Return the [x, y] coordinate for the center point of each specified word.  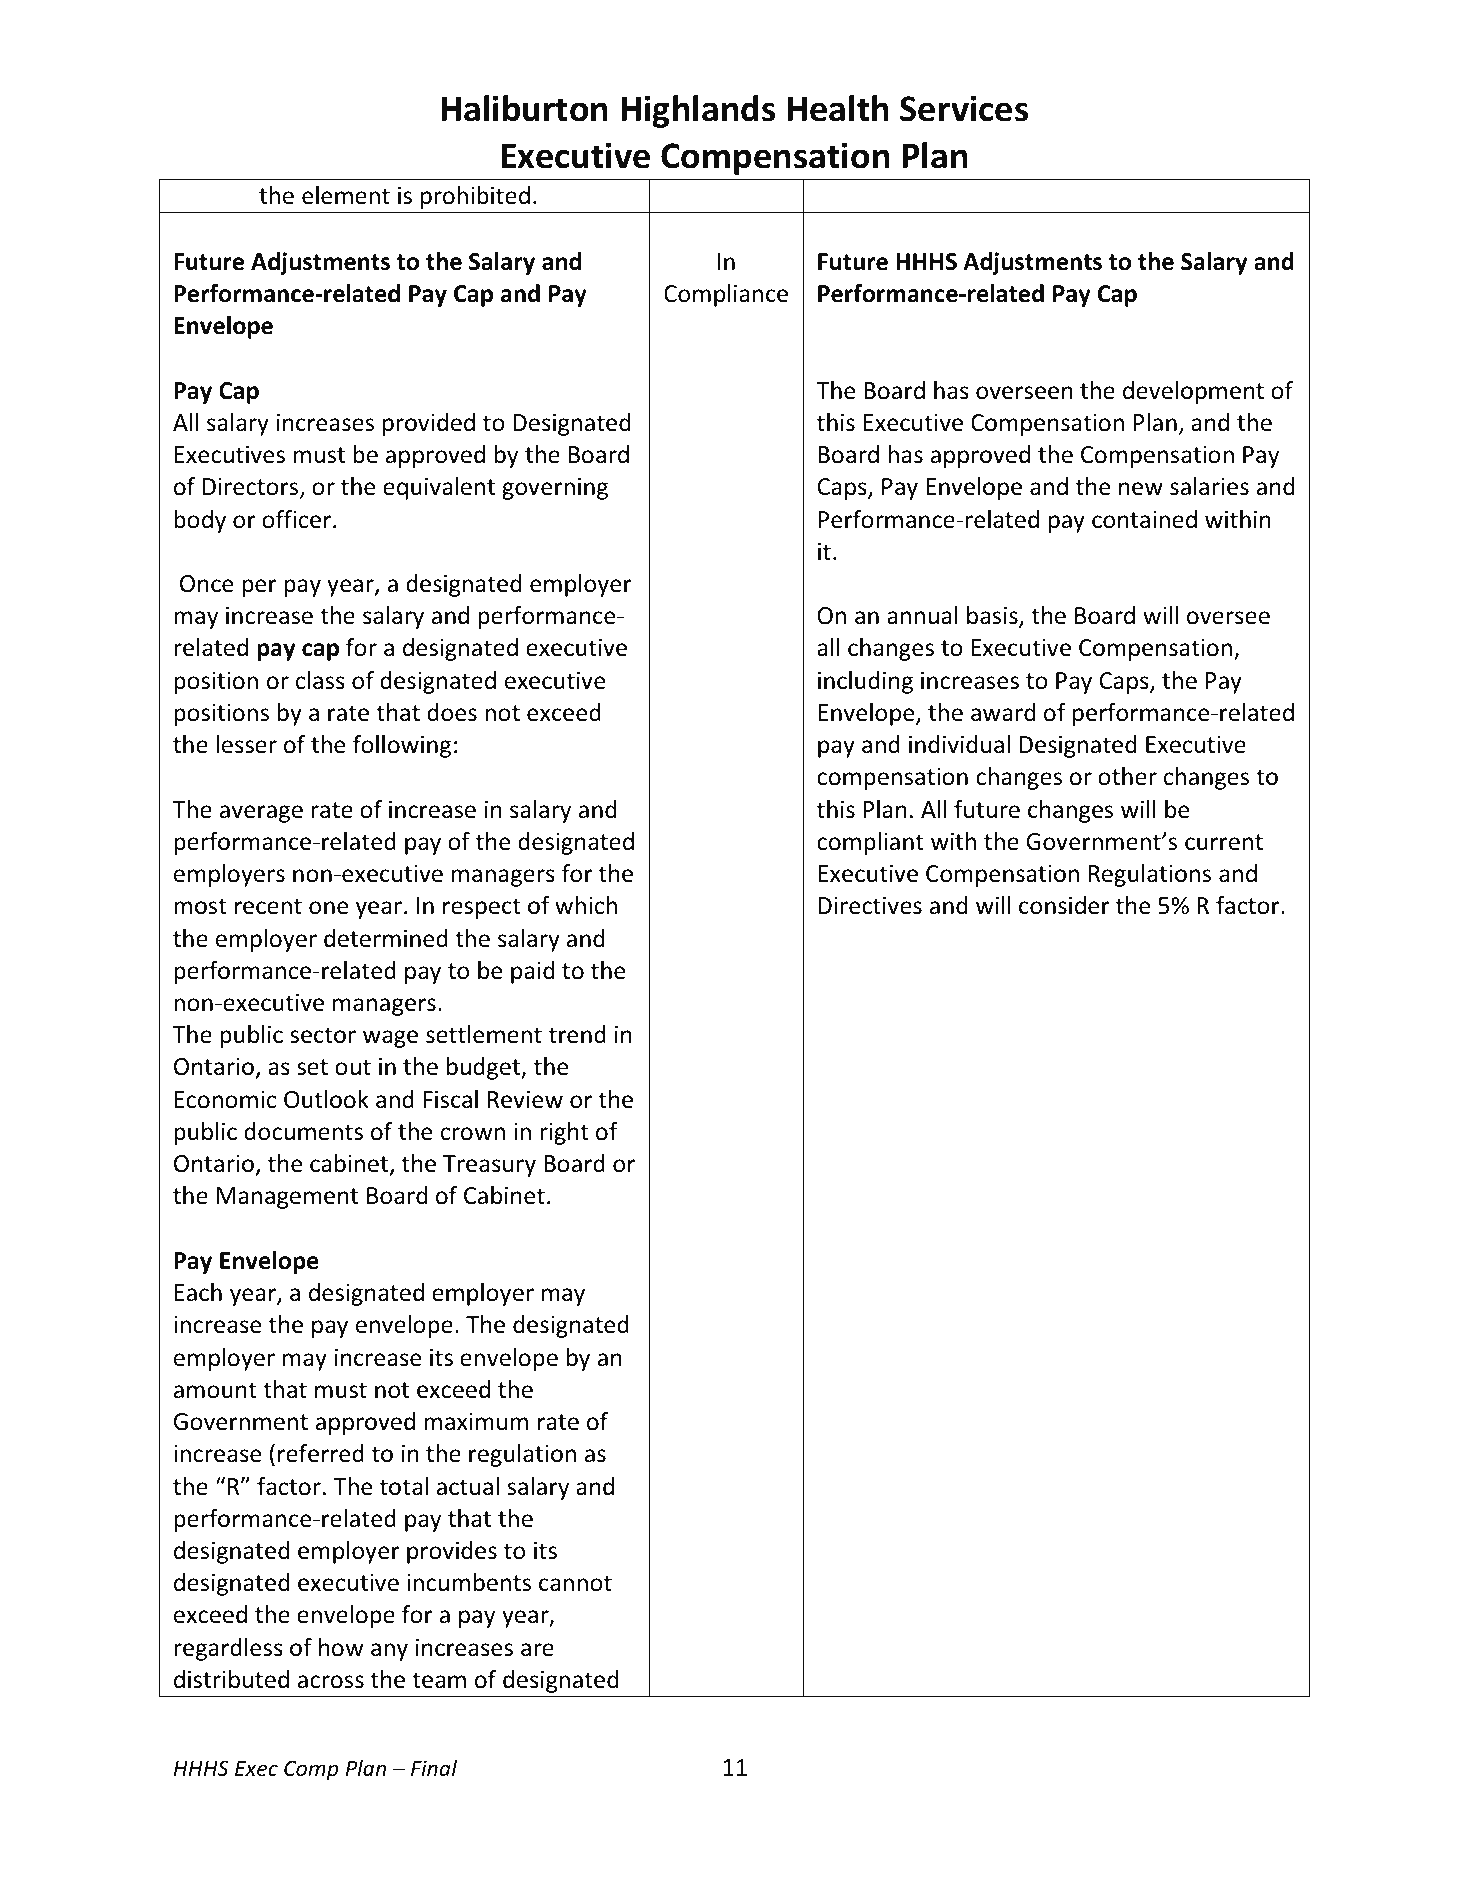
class [320, 680]
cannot [575, 1583]
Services [964, 108]
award [1003, 712]
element [346, 195]
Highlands [698, 111]
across [331, 1682]
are [537, 1650]
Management [287, 1198]
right [564, 1133]
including [865, 682]
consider [1064, 905]
